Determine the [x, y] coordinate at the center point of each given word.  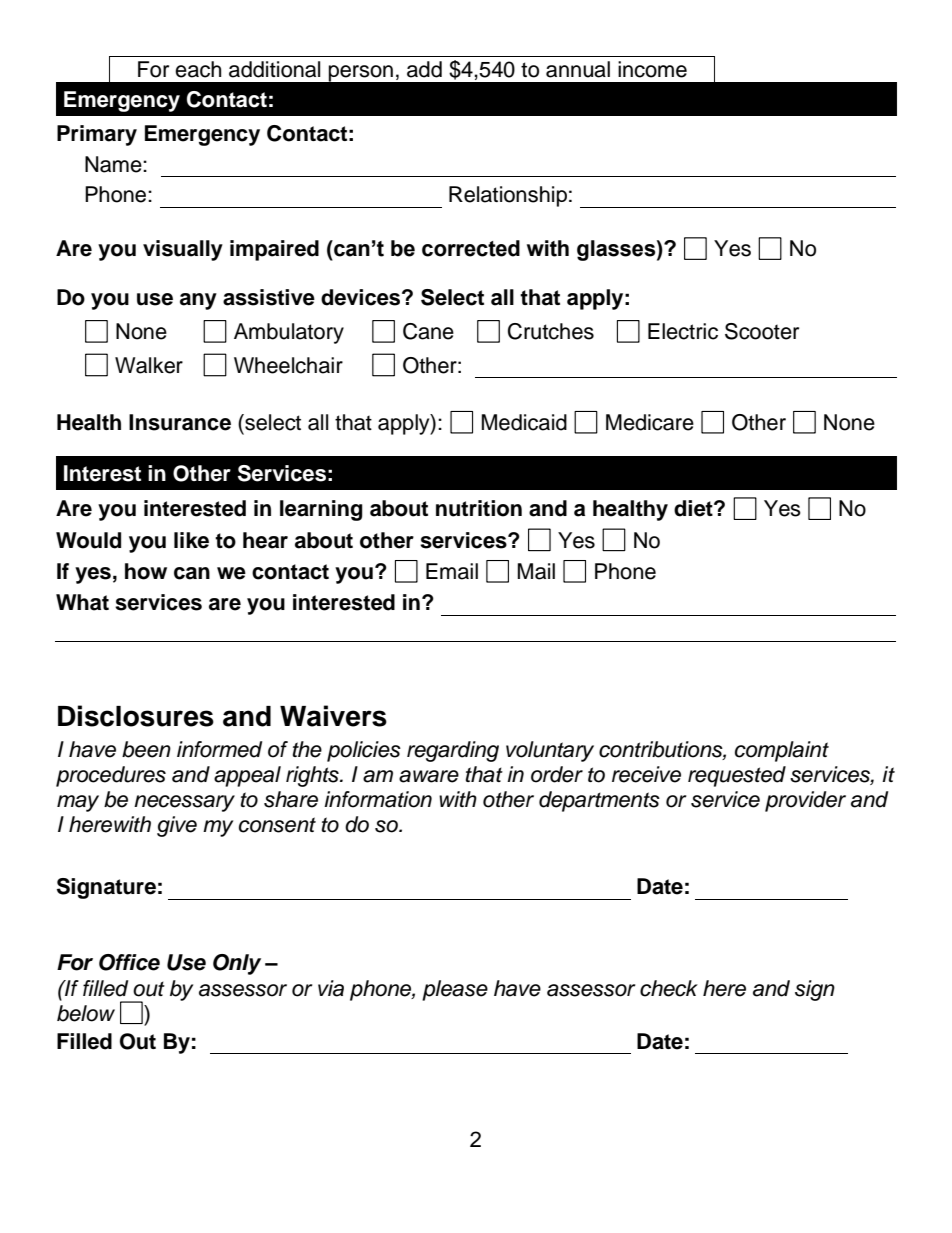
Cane [428, 331]
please [455, 990]
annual [578, 69]
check [669, 988]
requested [737, 776]
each [198, 69]
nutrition [479, 508]
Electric [683, 331]
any [198, 301]
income [652, 69]
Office [129, 962]
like [191, 540]
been [146, 749]
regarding [453, 751]
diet [694, 508]
